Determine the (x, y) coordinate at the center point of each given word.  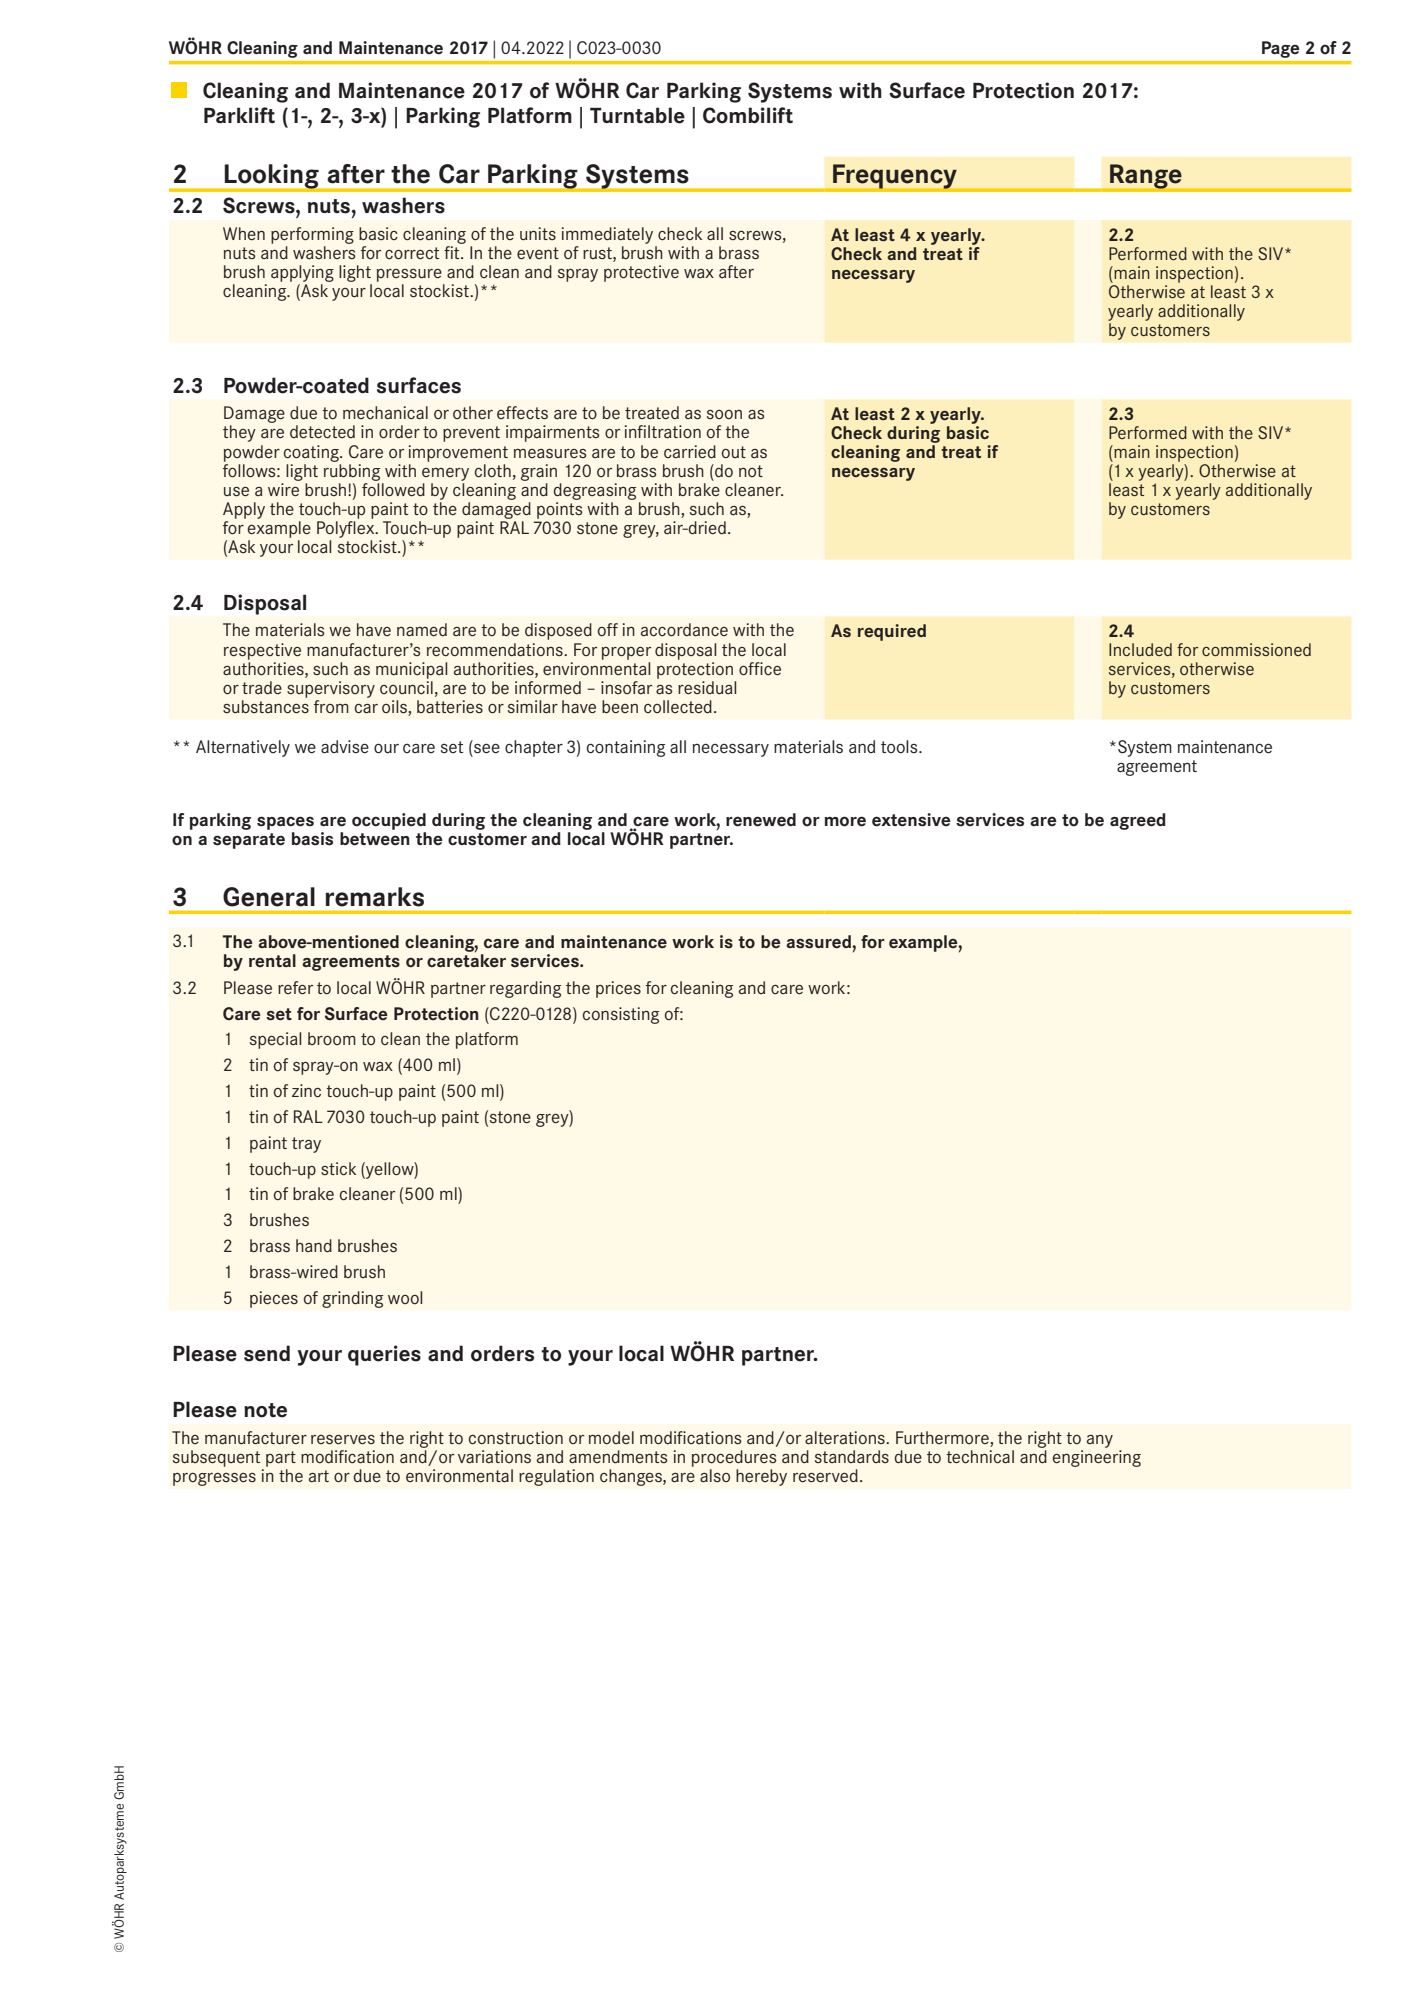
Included (1140, 649)
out (734, 452)
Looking (272, 177)
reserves (343, 1439)
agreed (1138, 821)
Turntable (637, 115)
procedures (734, 1458)
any (1100, 1441)
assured (819, 942)
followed (393, 488)
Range (1146, 177)
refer (295, 987)
